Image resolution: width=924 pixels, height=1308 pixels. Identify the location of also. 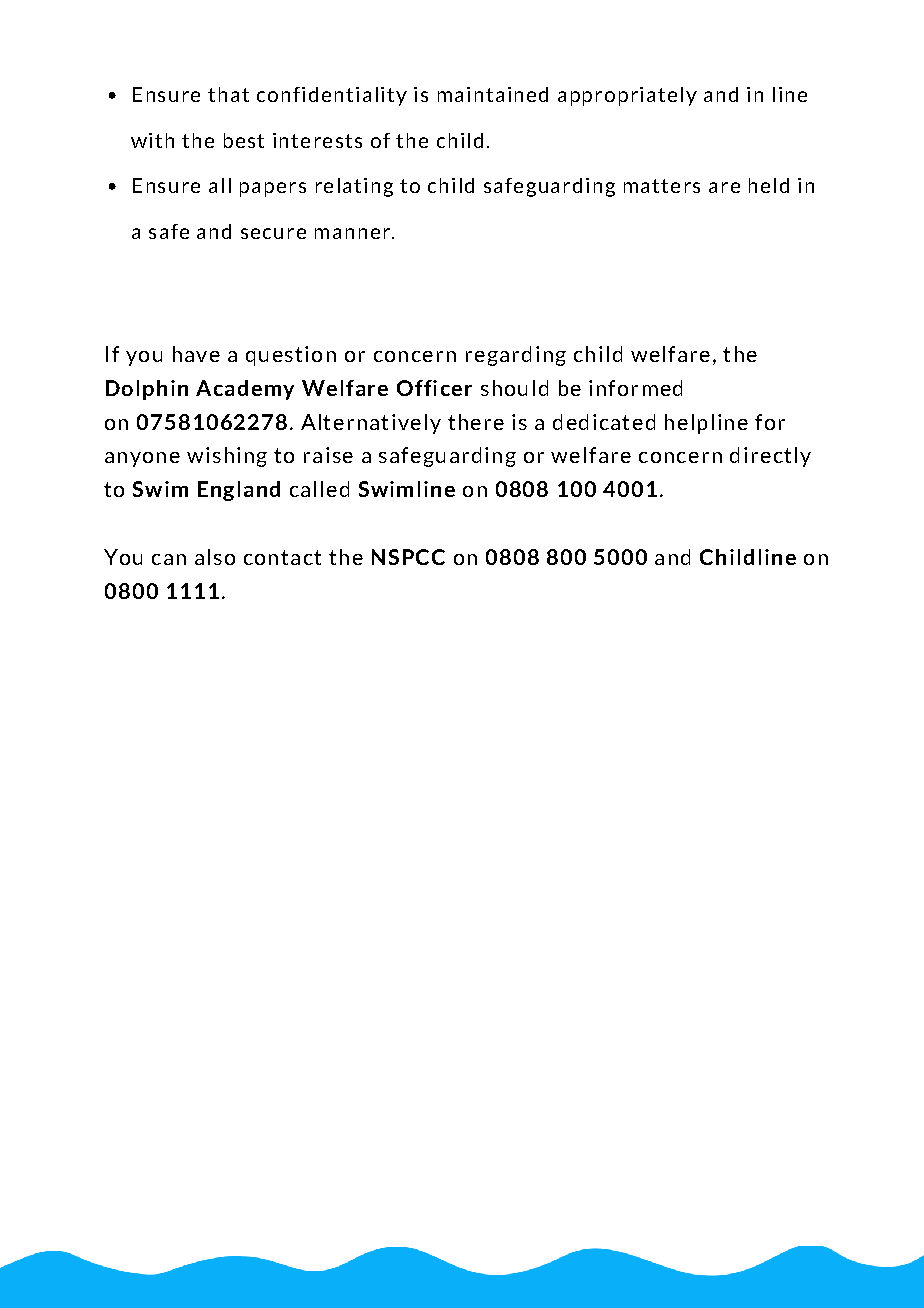
(215, 557).
